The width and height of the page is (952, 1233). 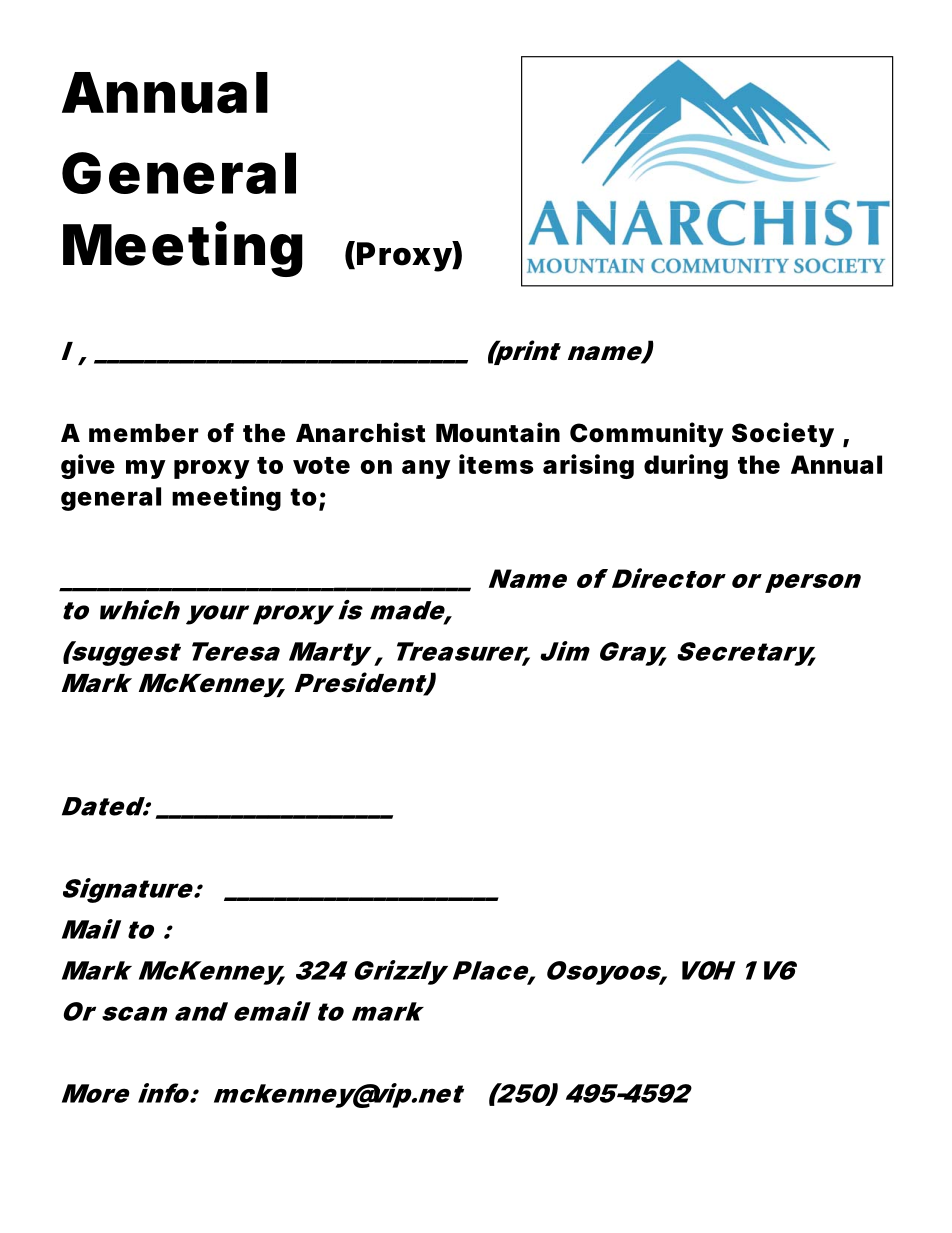 I want to click on during, so click(x=686, y=466).
